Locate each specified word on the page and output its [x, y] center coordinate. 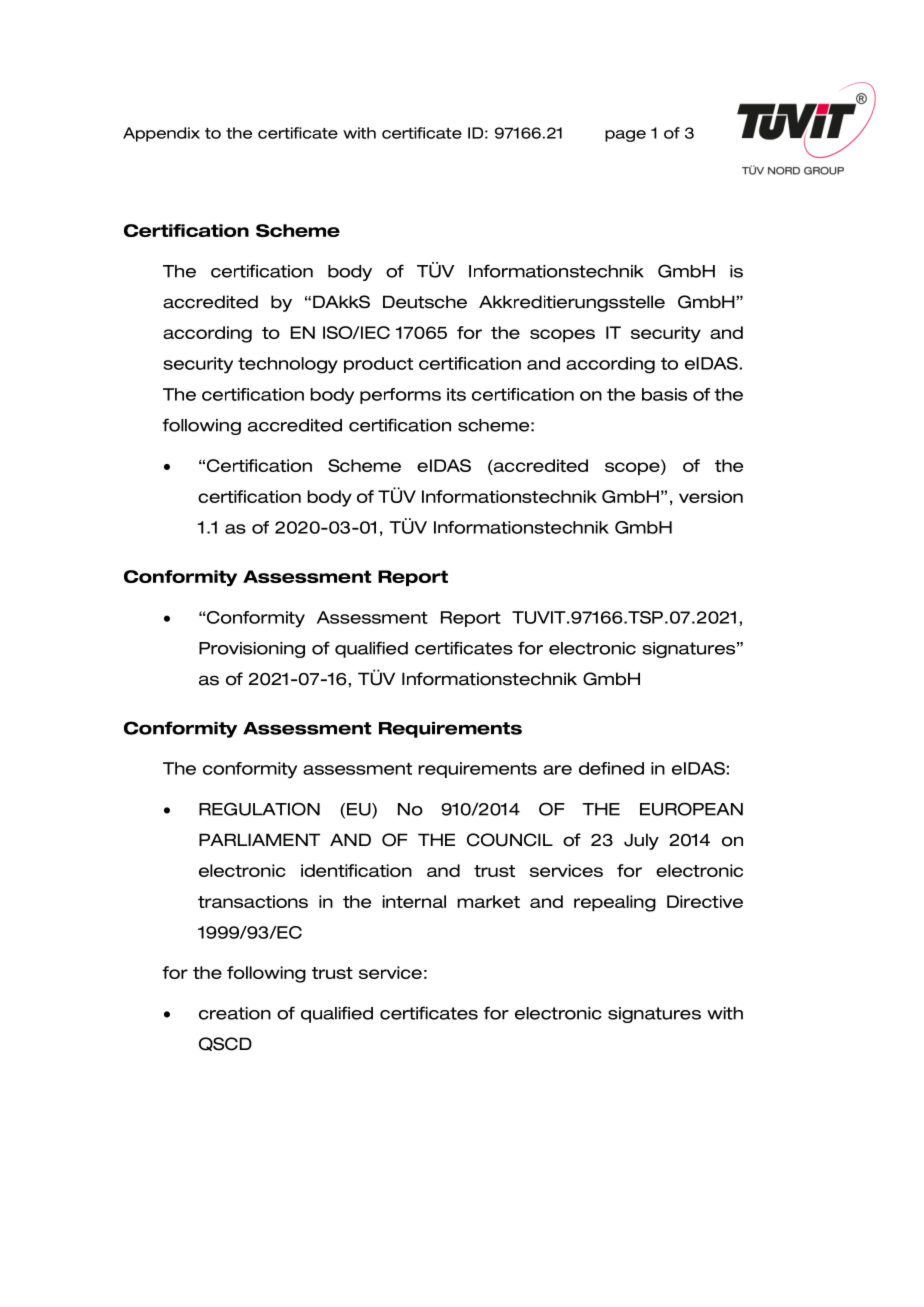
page [625, 136]
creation [235, 1013]
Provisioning [252, 650]
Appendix [161, 134]
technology [288, 365]
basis [664, 394]
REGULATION [259, 809]
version [711, 496]
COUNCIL [510, 840]
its [456, 394]
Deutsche [425, 302]
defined [611, 768]
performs [400, 396]
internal [414, 901]
